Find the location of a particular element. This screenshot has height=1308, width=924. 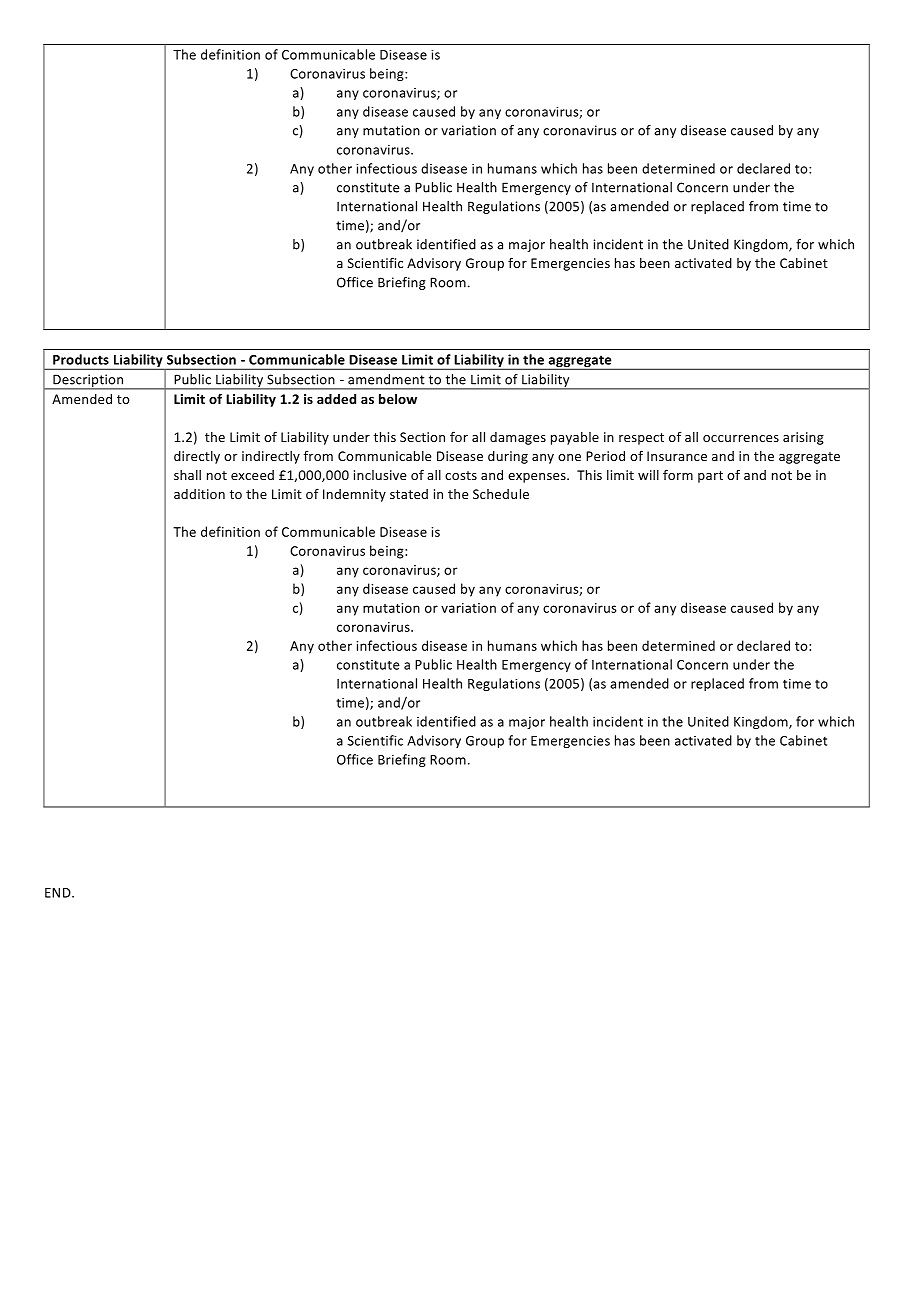

damages is located at coordinates (518, 438).
